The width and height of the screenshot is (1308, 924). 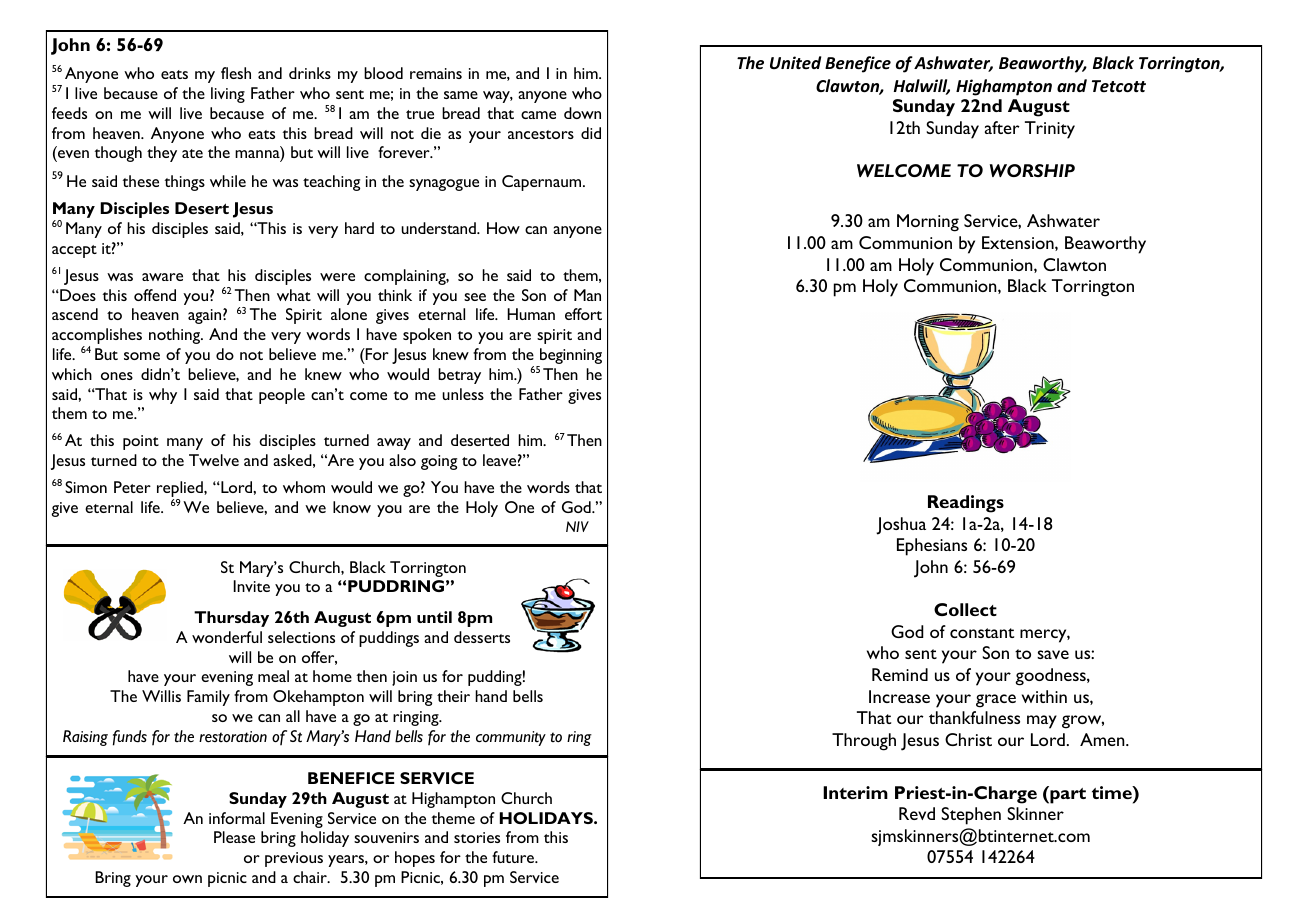 What do you see at coordinates (582, 113) in the screenshot?
I see `down` at bounding box center [582, 113].
